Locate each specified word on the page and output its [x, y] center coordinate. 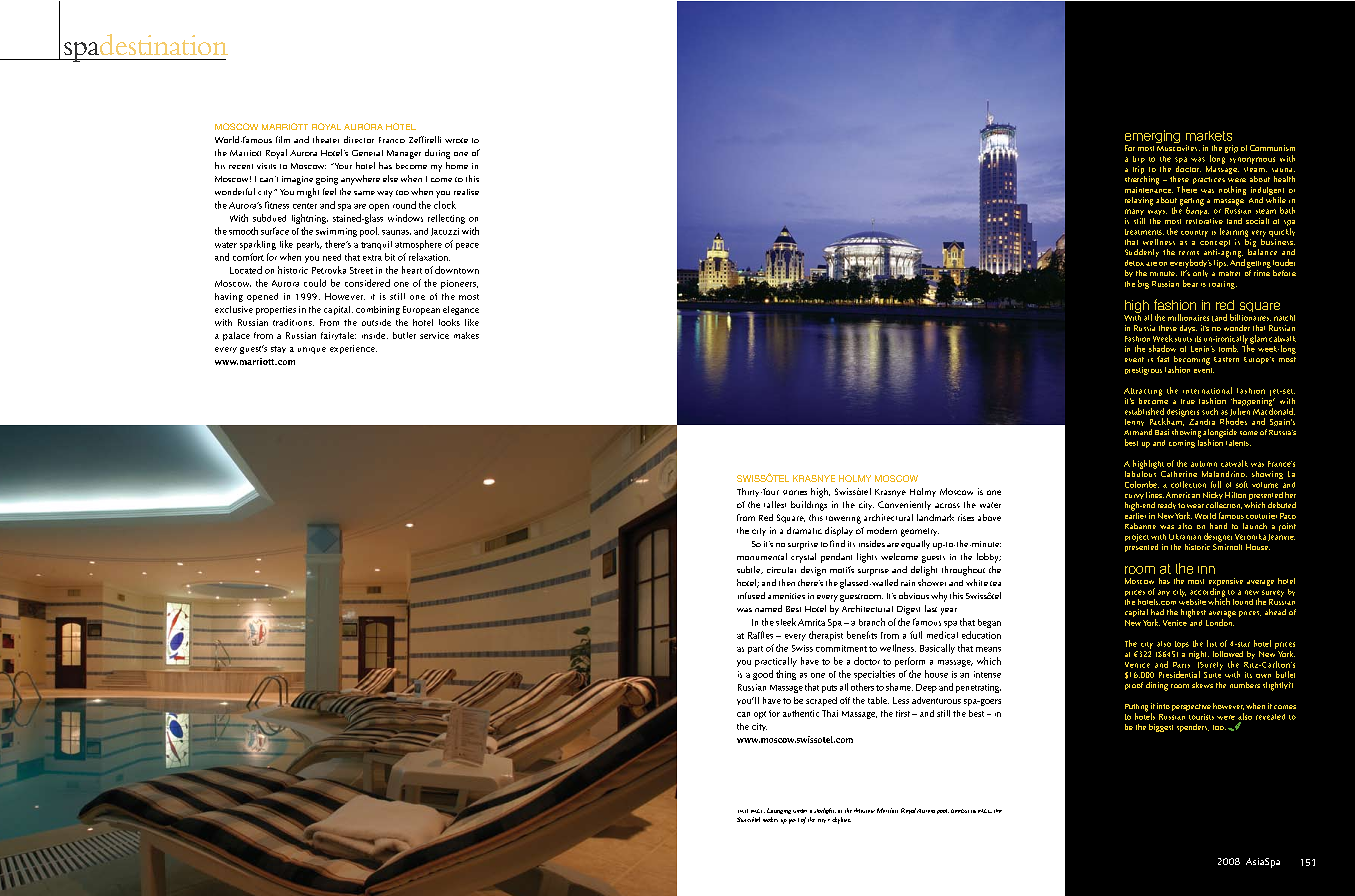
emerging [1152, 138]
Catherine [1179, 474]
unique [312, 350]
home [457, 165]
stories [795, 492]
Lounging [779, 811]
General [367, 153]
